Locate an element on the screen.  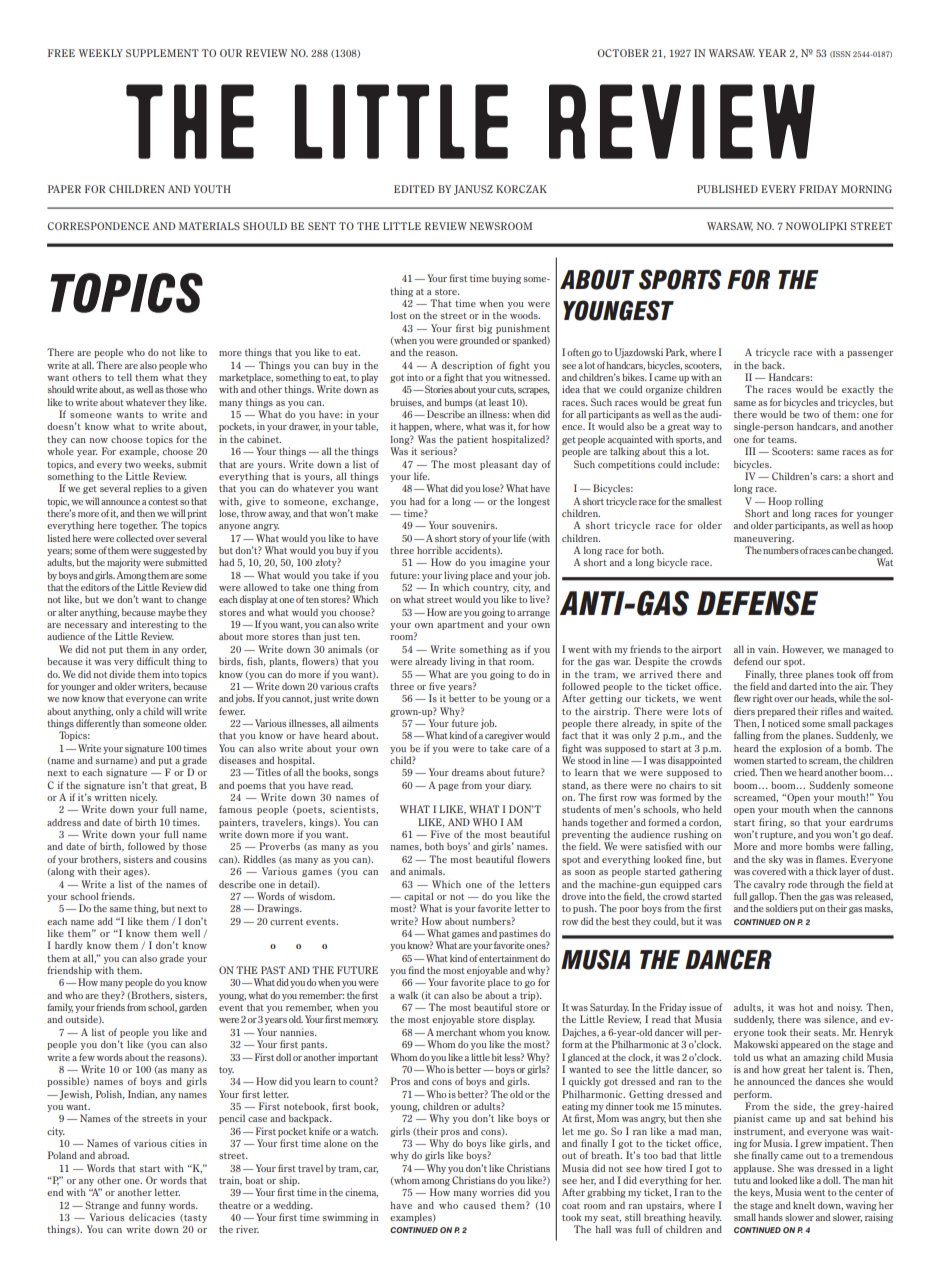
Janusz is located at coordinates (473, 190).
